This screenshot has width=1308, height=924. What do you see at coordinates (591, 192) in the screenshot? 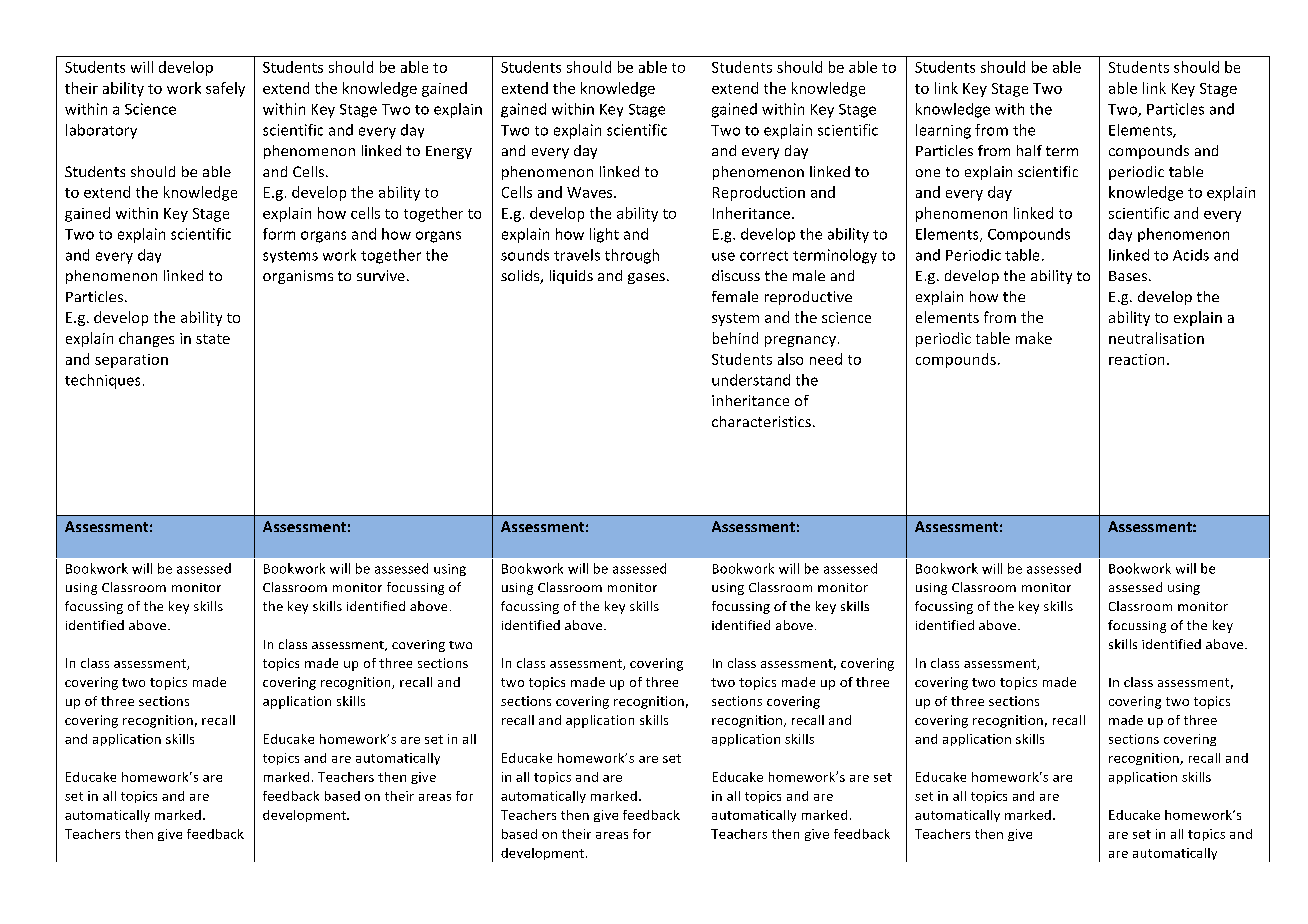
I see `Waves` at bounding box center [591, 192].
